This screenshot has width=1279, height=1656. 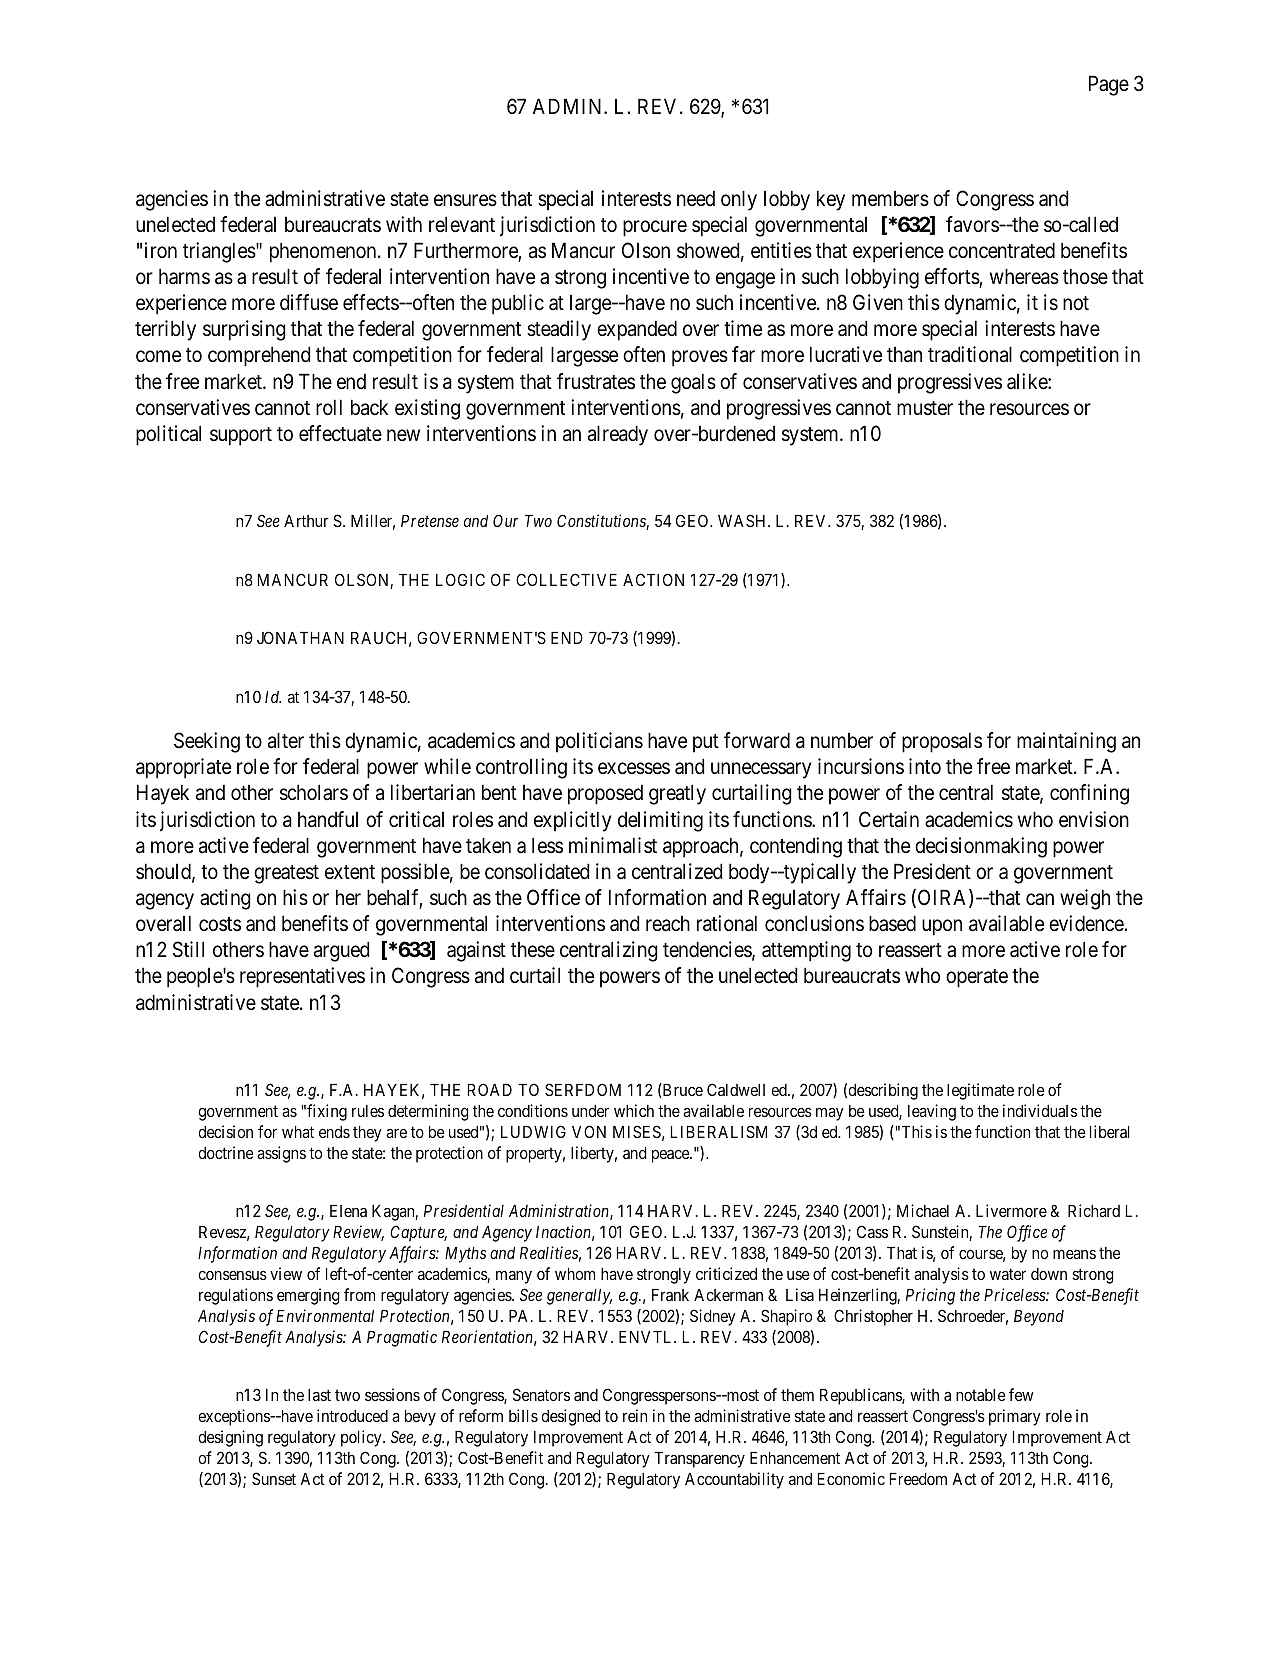 I want to click on into, so click(x=925, y=766).
